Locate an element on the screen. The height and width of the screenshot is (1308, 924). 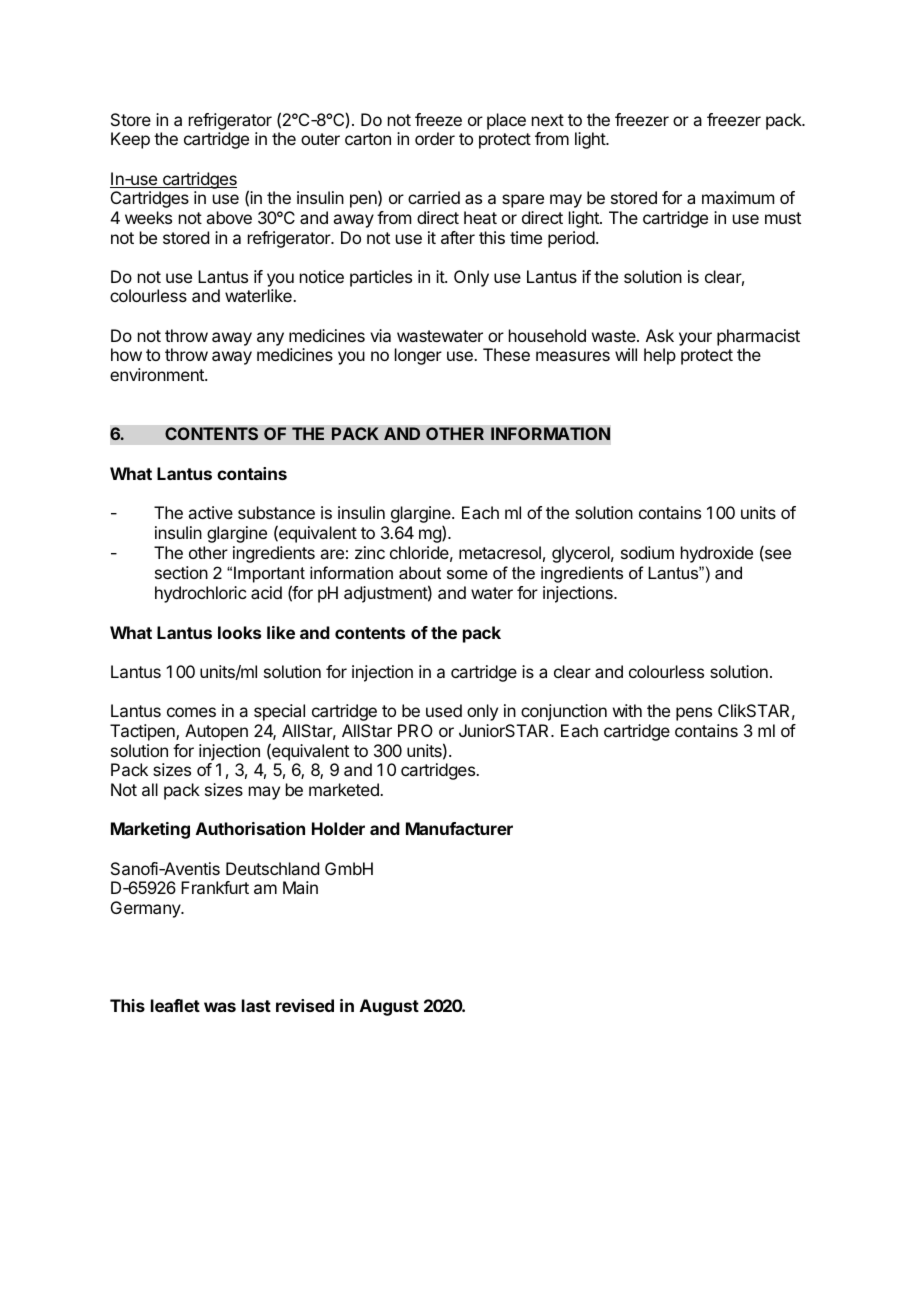
pens is located at coordinates (694, 714).
